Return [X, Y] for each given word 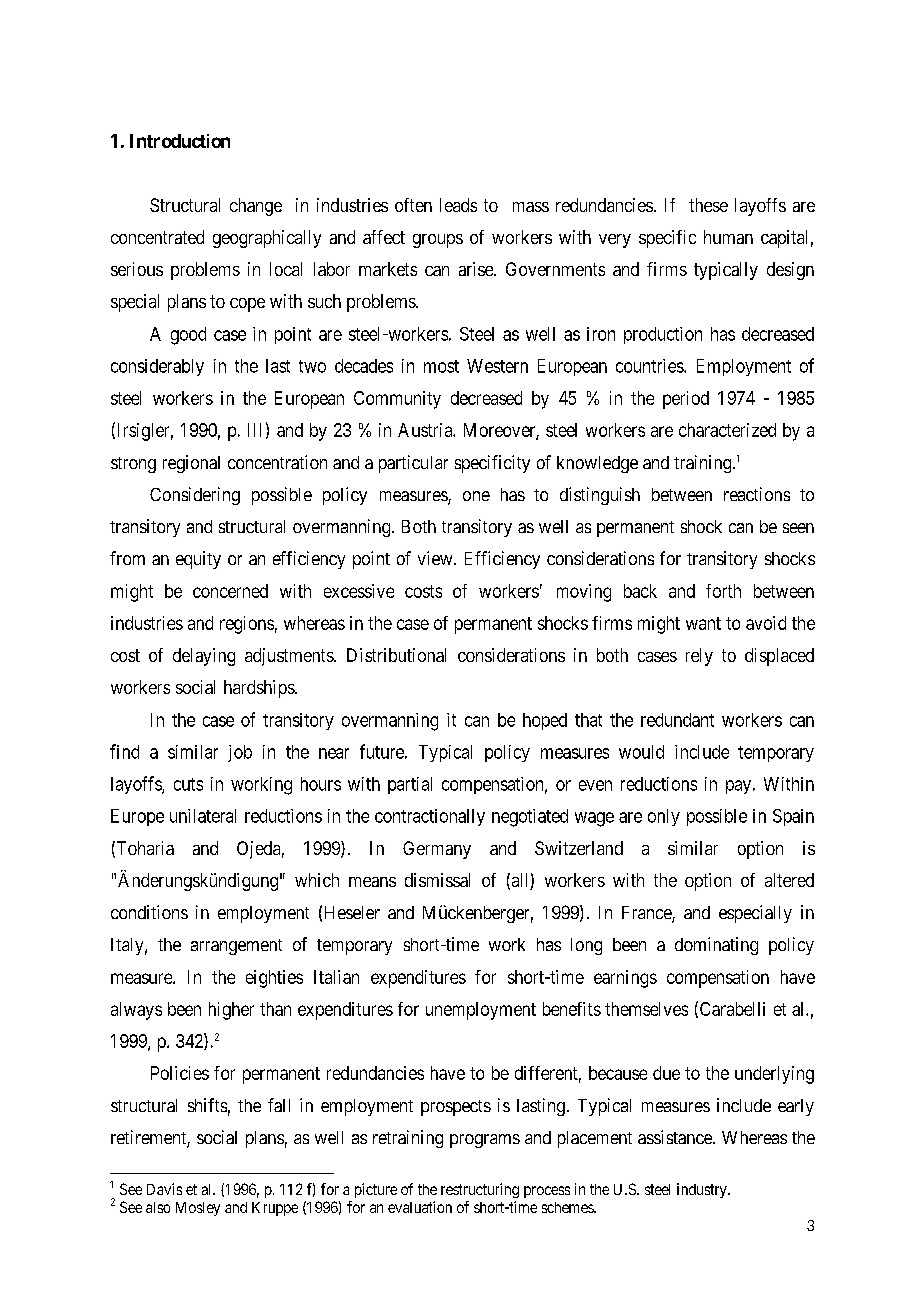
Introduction [180, 141]
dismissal [437, 880]
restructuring [480, 1190]
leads [458, 205]
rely [699, 657]
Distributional [396, 655]
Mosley [198, 1209]
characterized [727, 430]
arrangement [236, 947]
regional [191, 464]
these [708, 205]
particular [413, 464]
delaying [204, 657]
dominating [716, 946]
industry [703, 1190]
